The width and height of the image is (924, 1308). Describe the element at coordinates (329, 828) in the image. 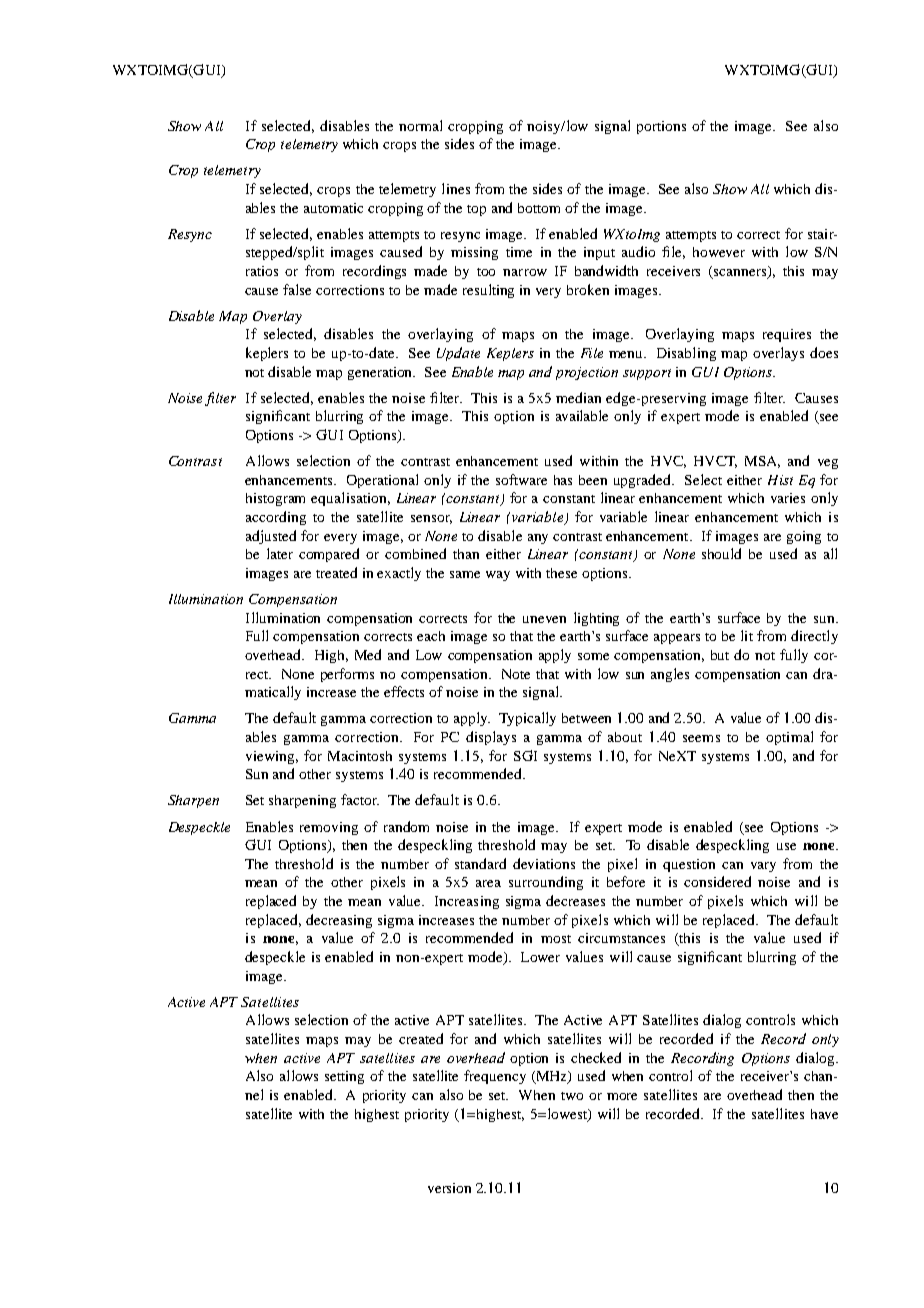

I see `removing` at that location.
